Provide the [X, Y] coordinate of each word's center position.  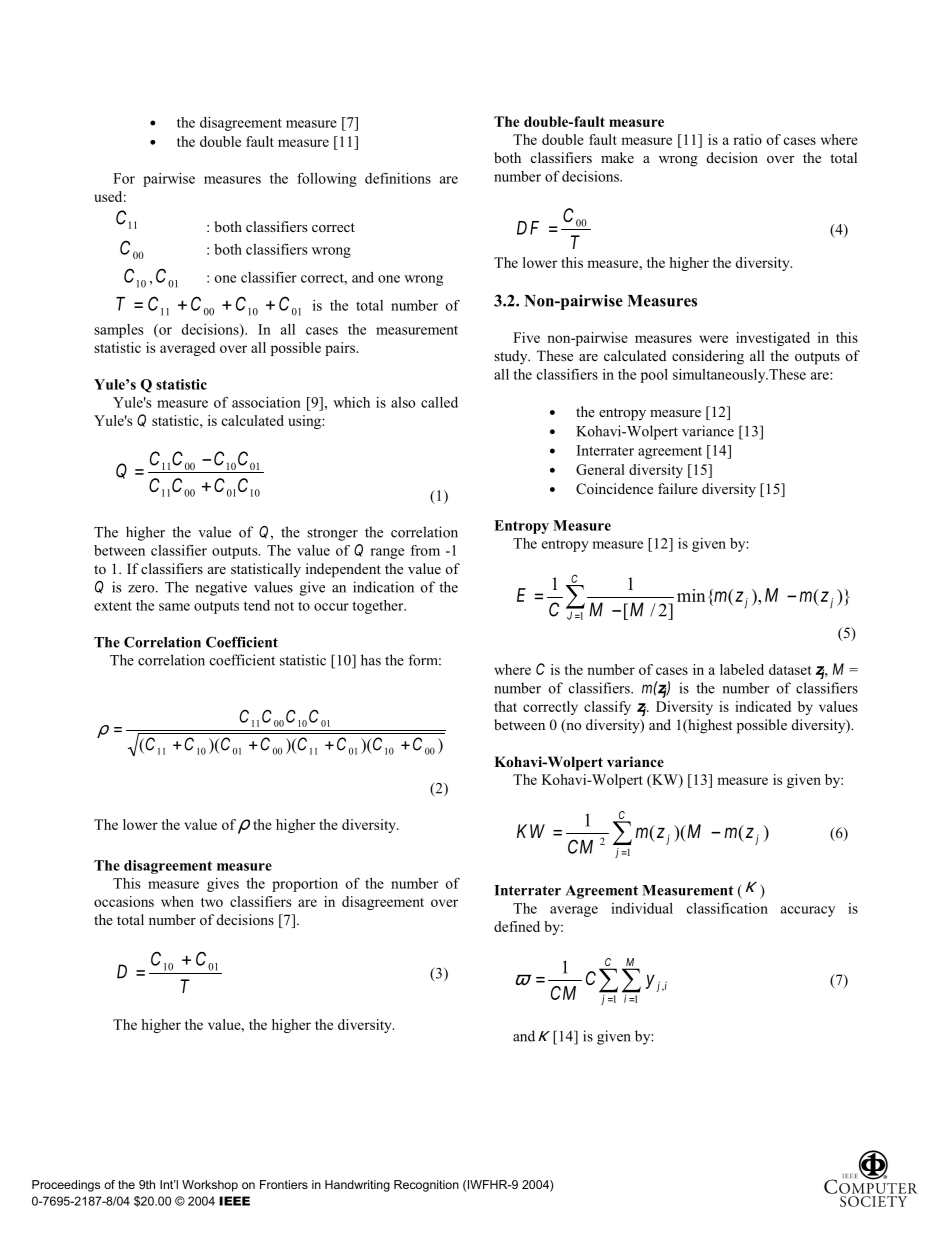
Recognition [426, 1186]
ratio [747, 139]
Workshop [210, 1186]
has [371, 660]
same [174, 607]
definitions [398, 178]
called [439, 402]
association [266, 402]
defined [517, 926]
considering [708, 357]
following [327, 179]
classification [727, 908]
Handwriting [357, 1186]
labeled [742, 669]
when [177, 901]
